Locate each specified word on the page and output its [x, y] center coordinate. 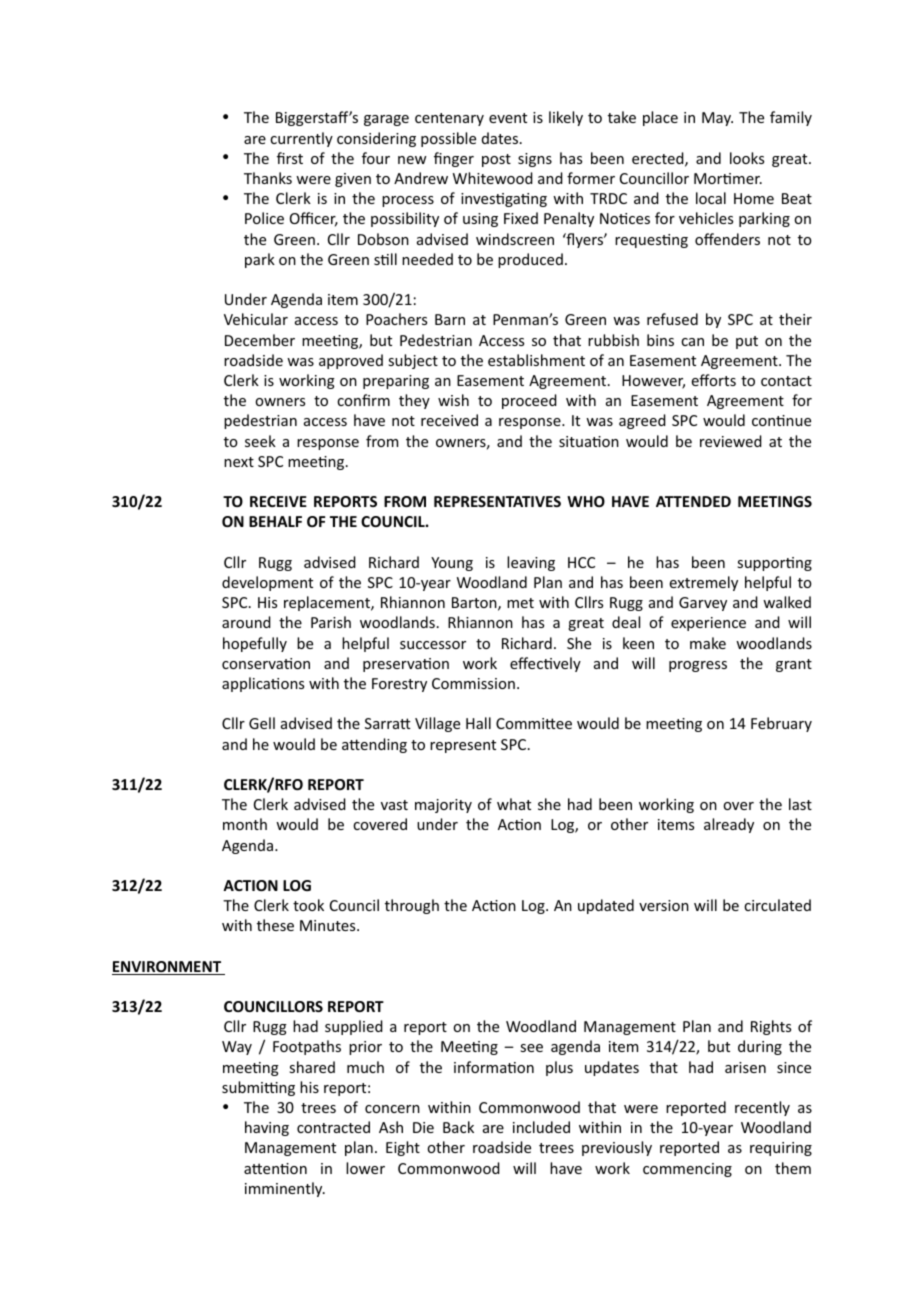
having [267, 1128]
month [245, 824]
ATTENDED [693, 501]
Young [452, 564]
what [514, 804]
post [496, 160]
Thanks [268, 178]
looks [747, 158]
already [729, 825]
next [239, 462]
